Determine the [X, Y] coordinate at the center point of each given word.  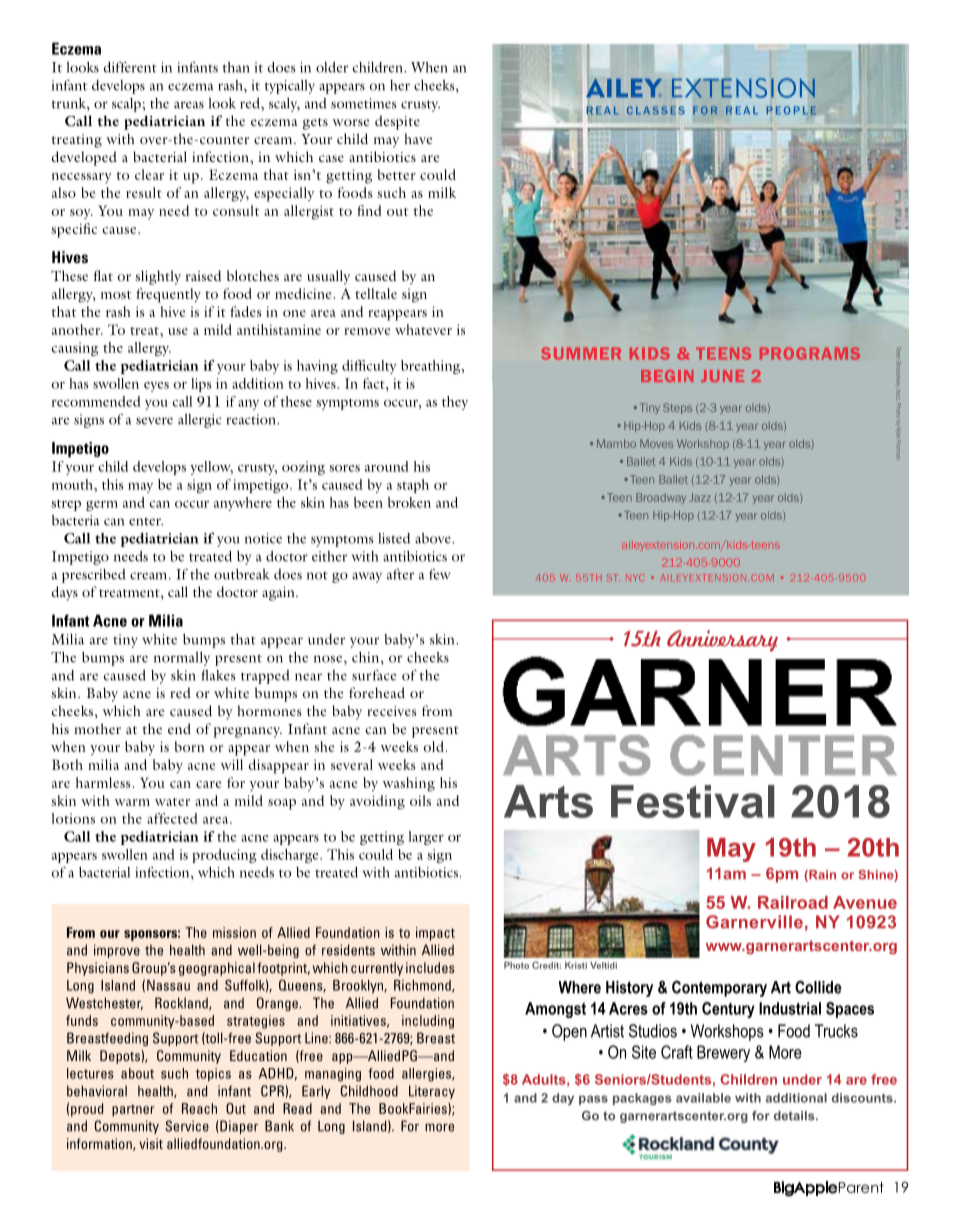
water [172, 802]
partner [133, 1110]
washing [409, 784]
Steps [677, 408]
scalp [127, 105]
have [418, 138]
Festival [693, 801]
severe [154, 421]
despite [397, 122]
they [455, 403]
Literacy [432, 1092]
